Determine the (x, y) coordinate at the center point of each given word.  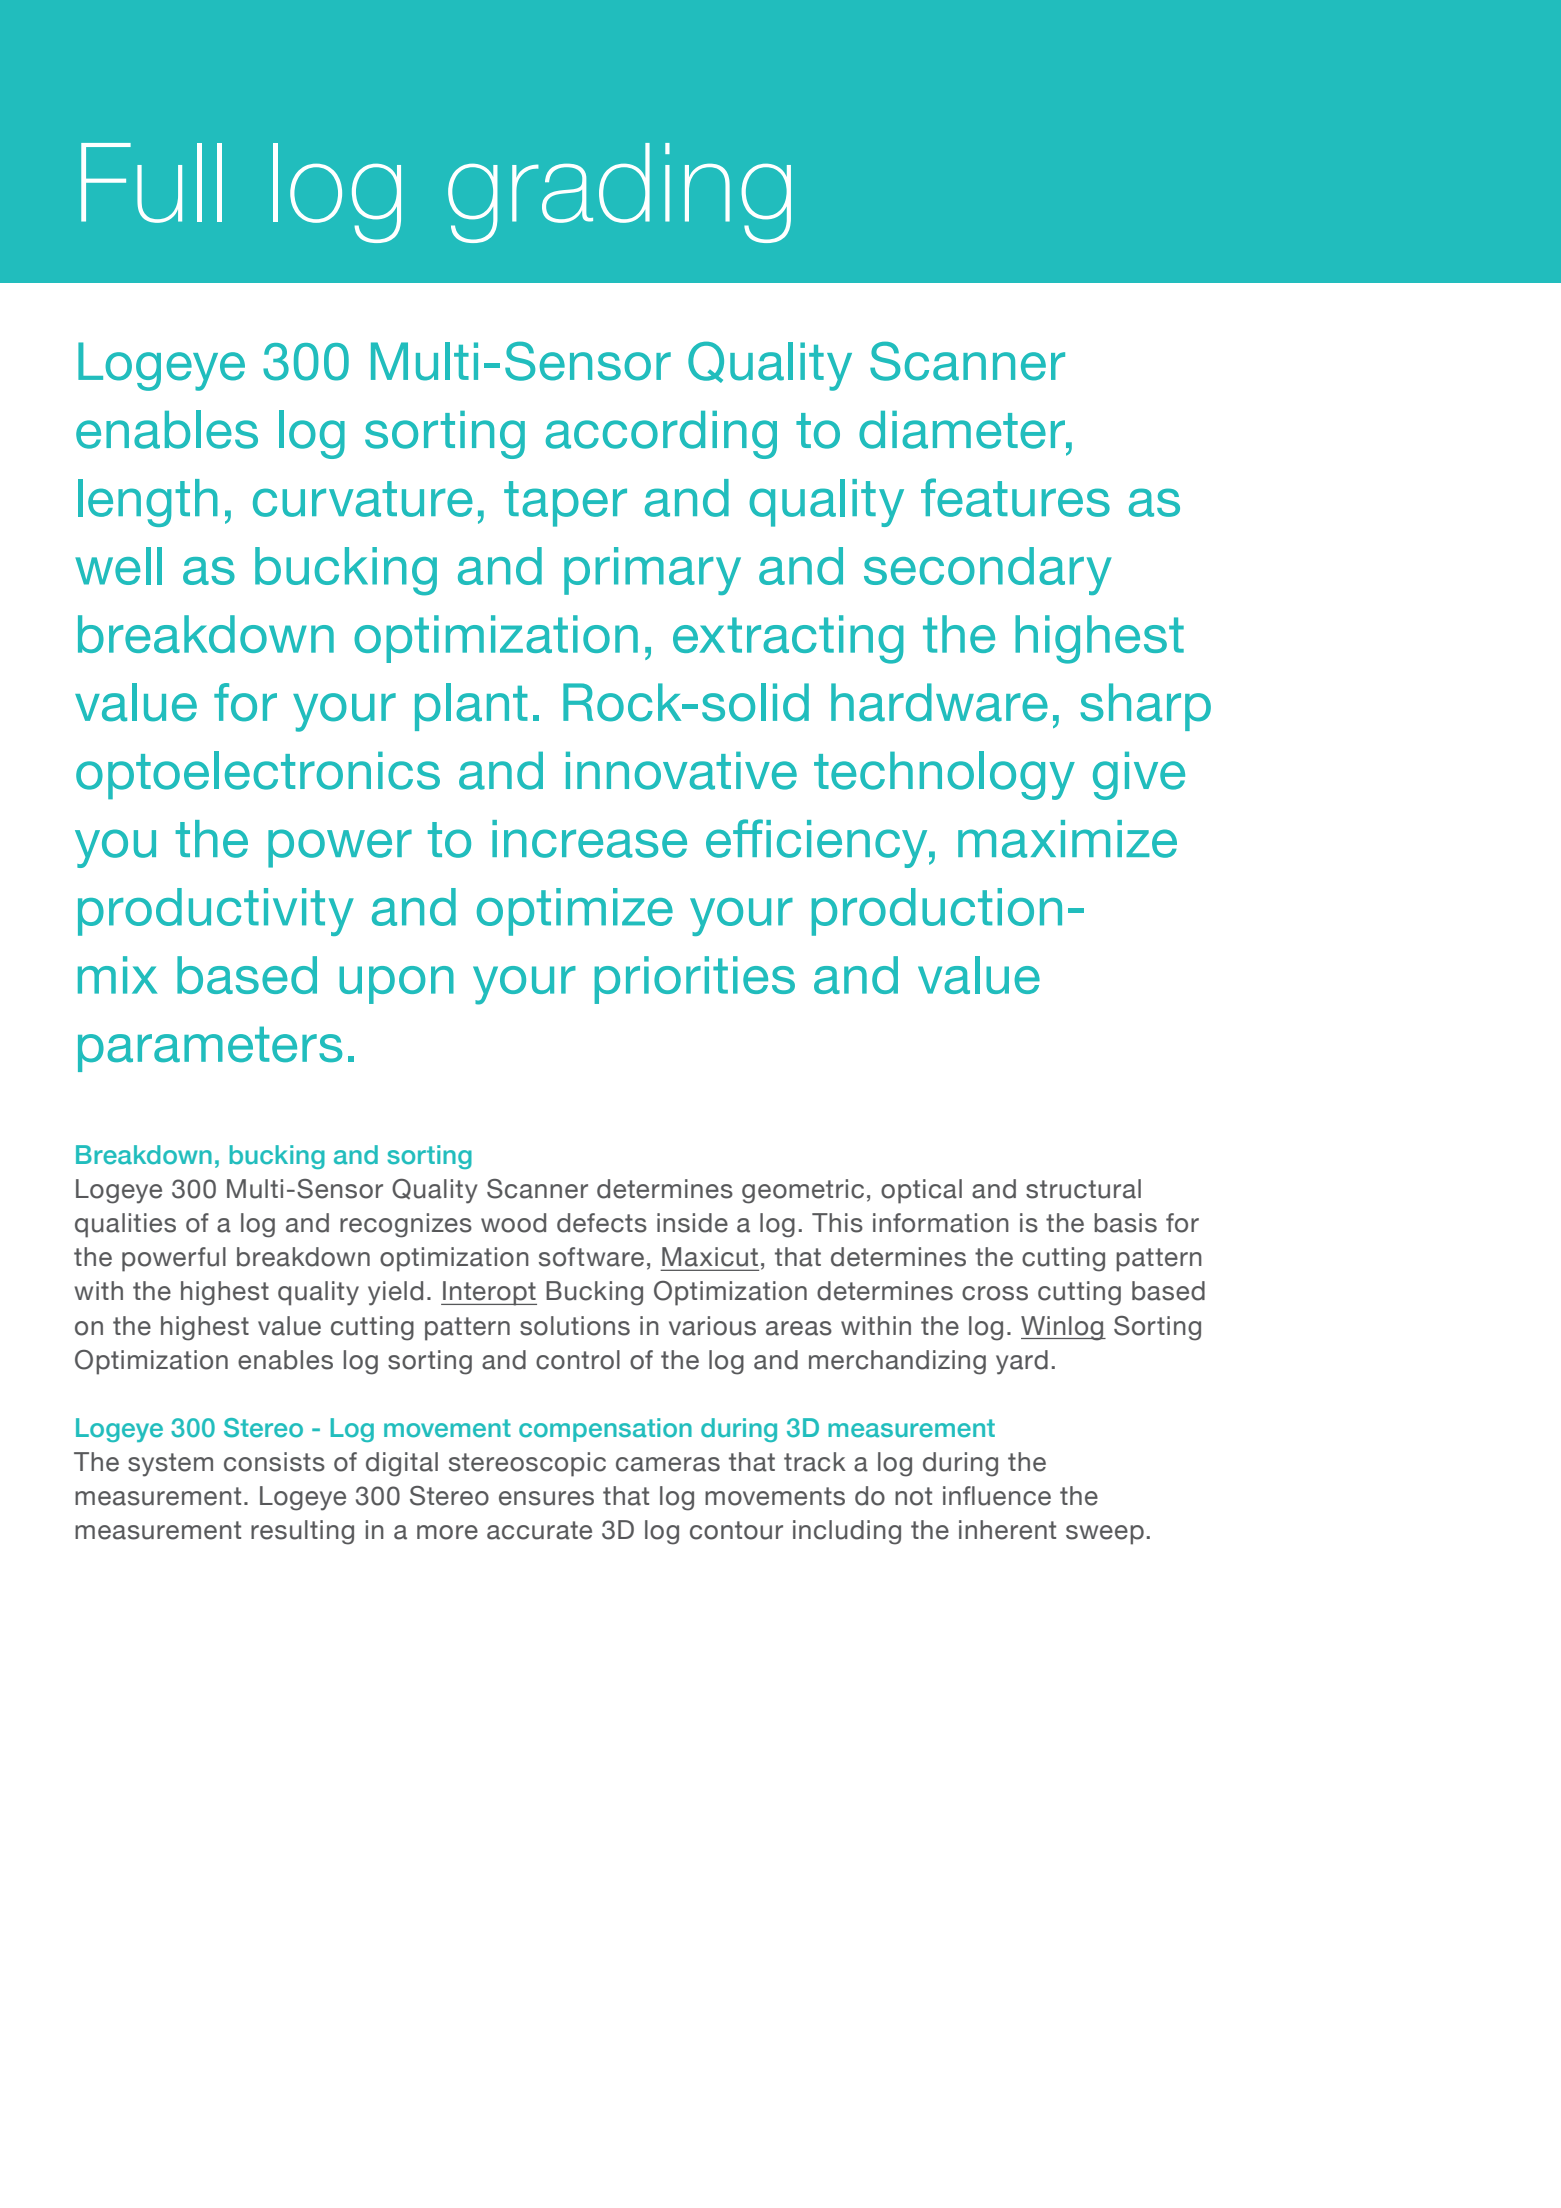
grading (619, 193)
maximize (1067, 839)
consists (274, 1462)
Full (151, 183)
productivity (216, 912)
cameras (668, 1464)
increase (589, 839)
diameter (963, 430)
